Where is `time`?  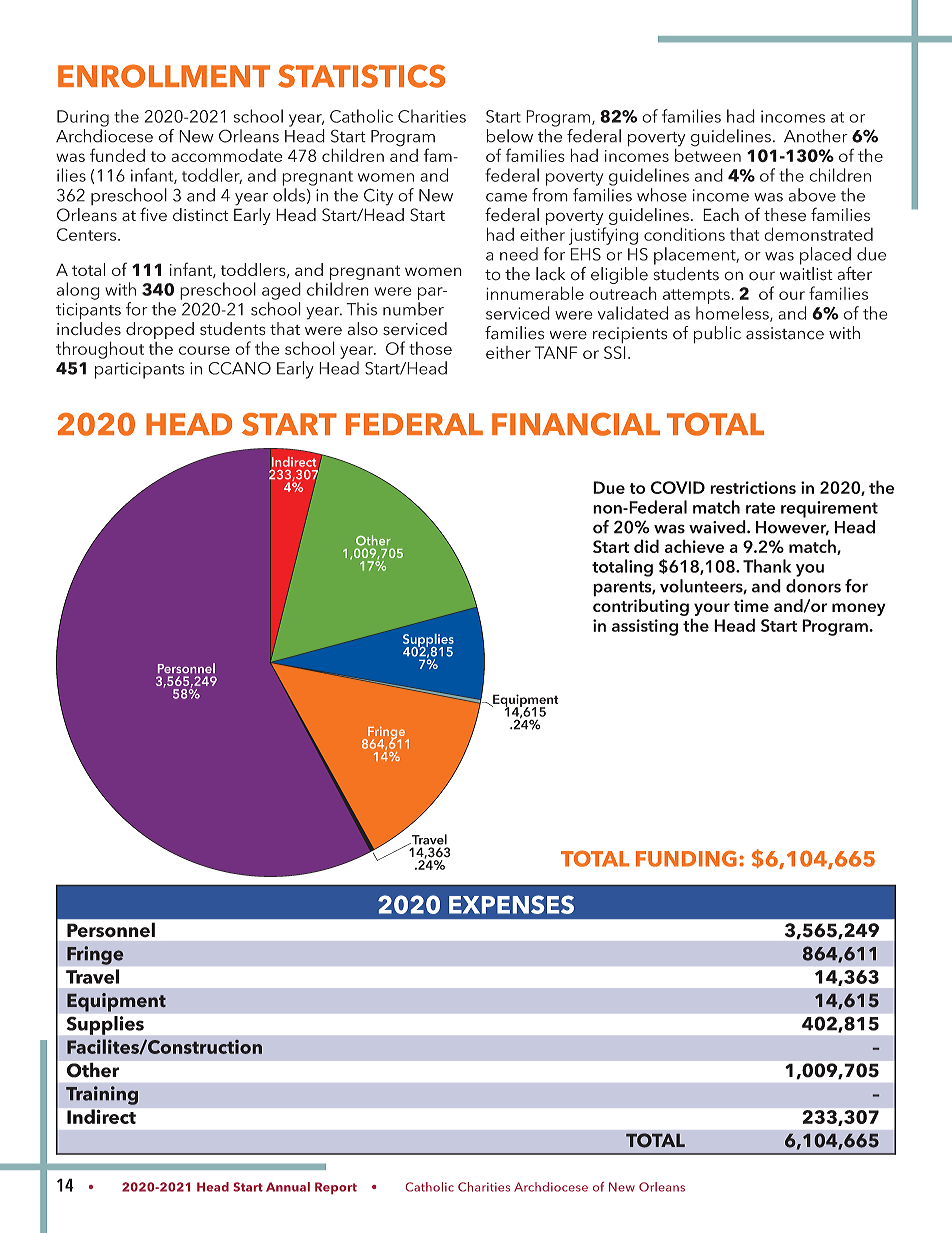
time is located at coordinates (751, 605).
